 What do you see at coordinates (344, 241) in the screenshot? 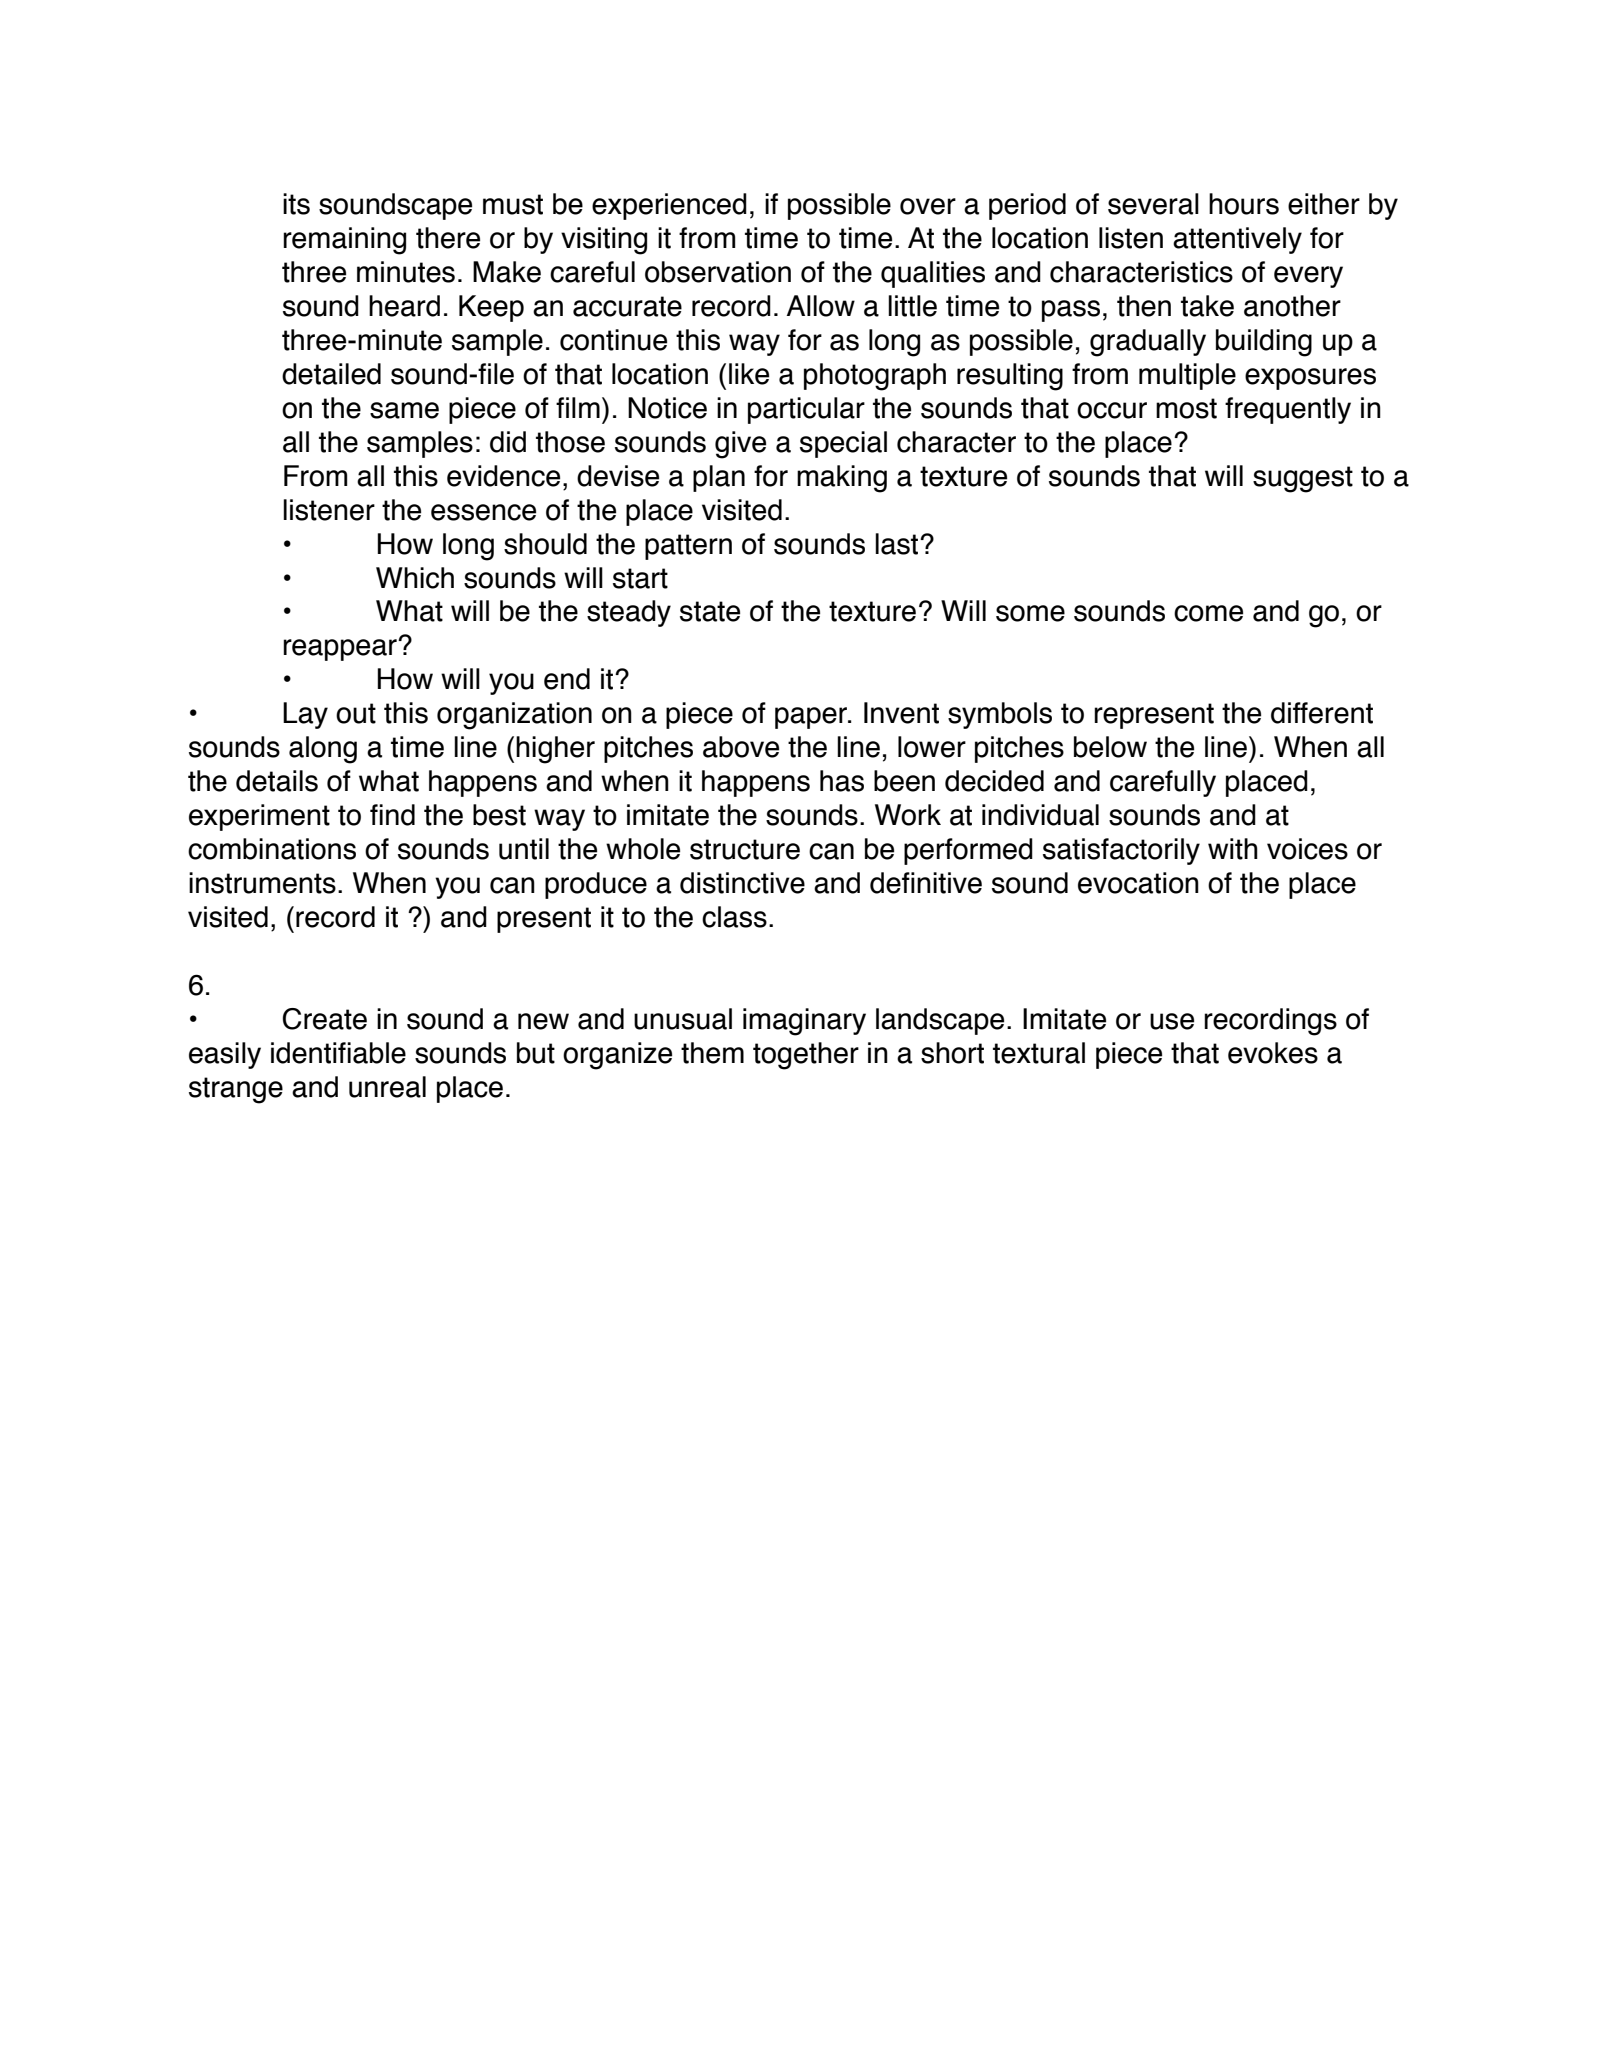
I see `remaining` at bounding box center [344, 241].
